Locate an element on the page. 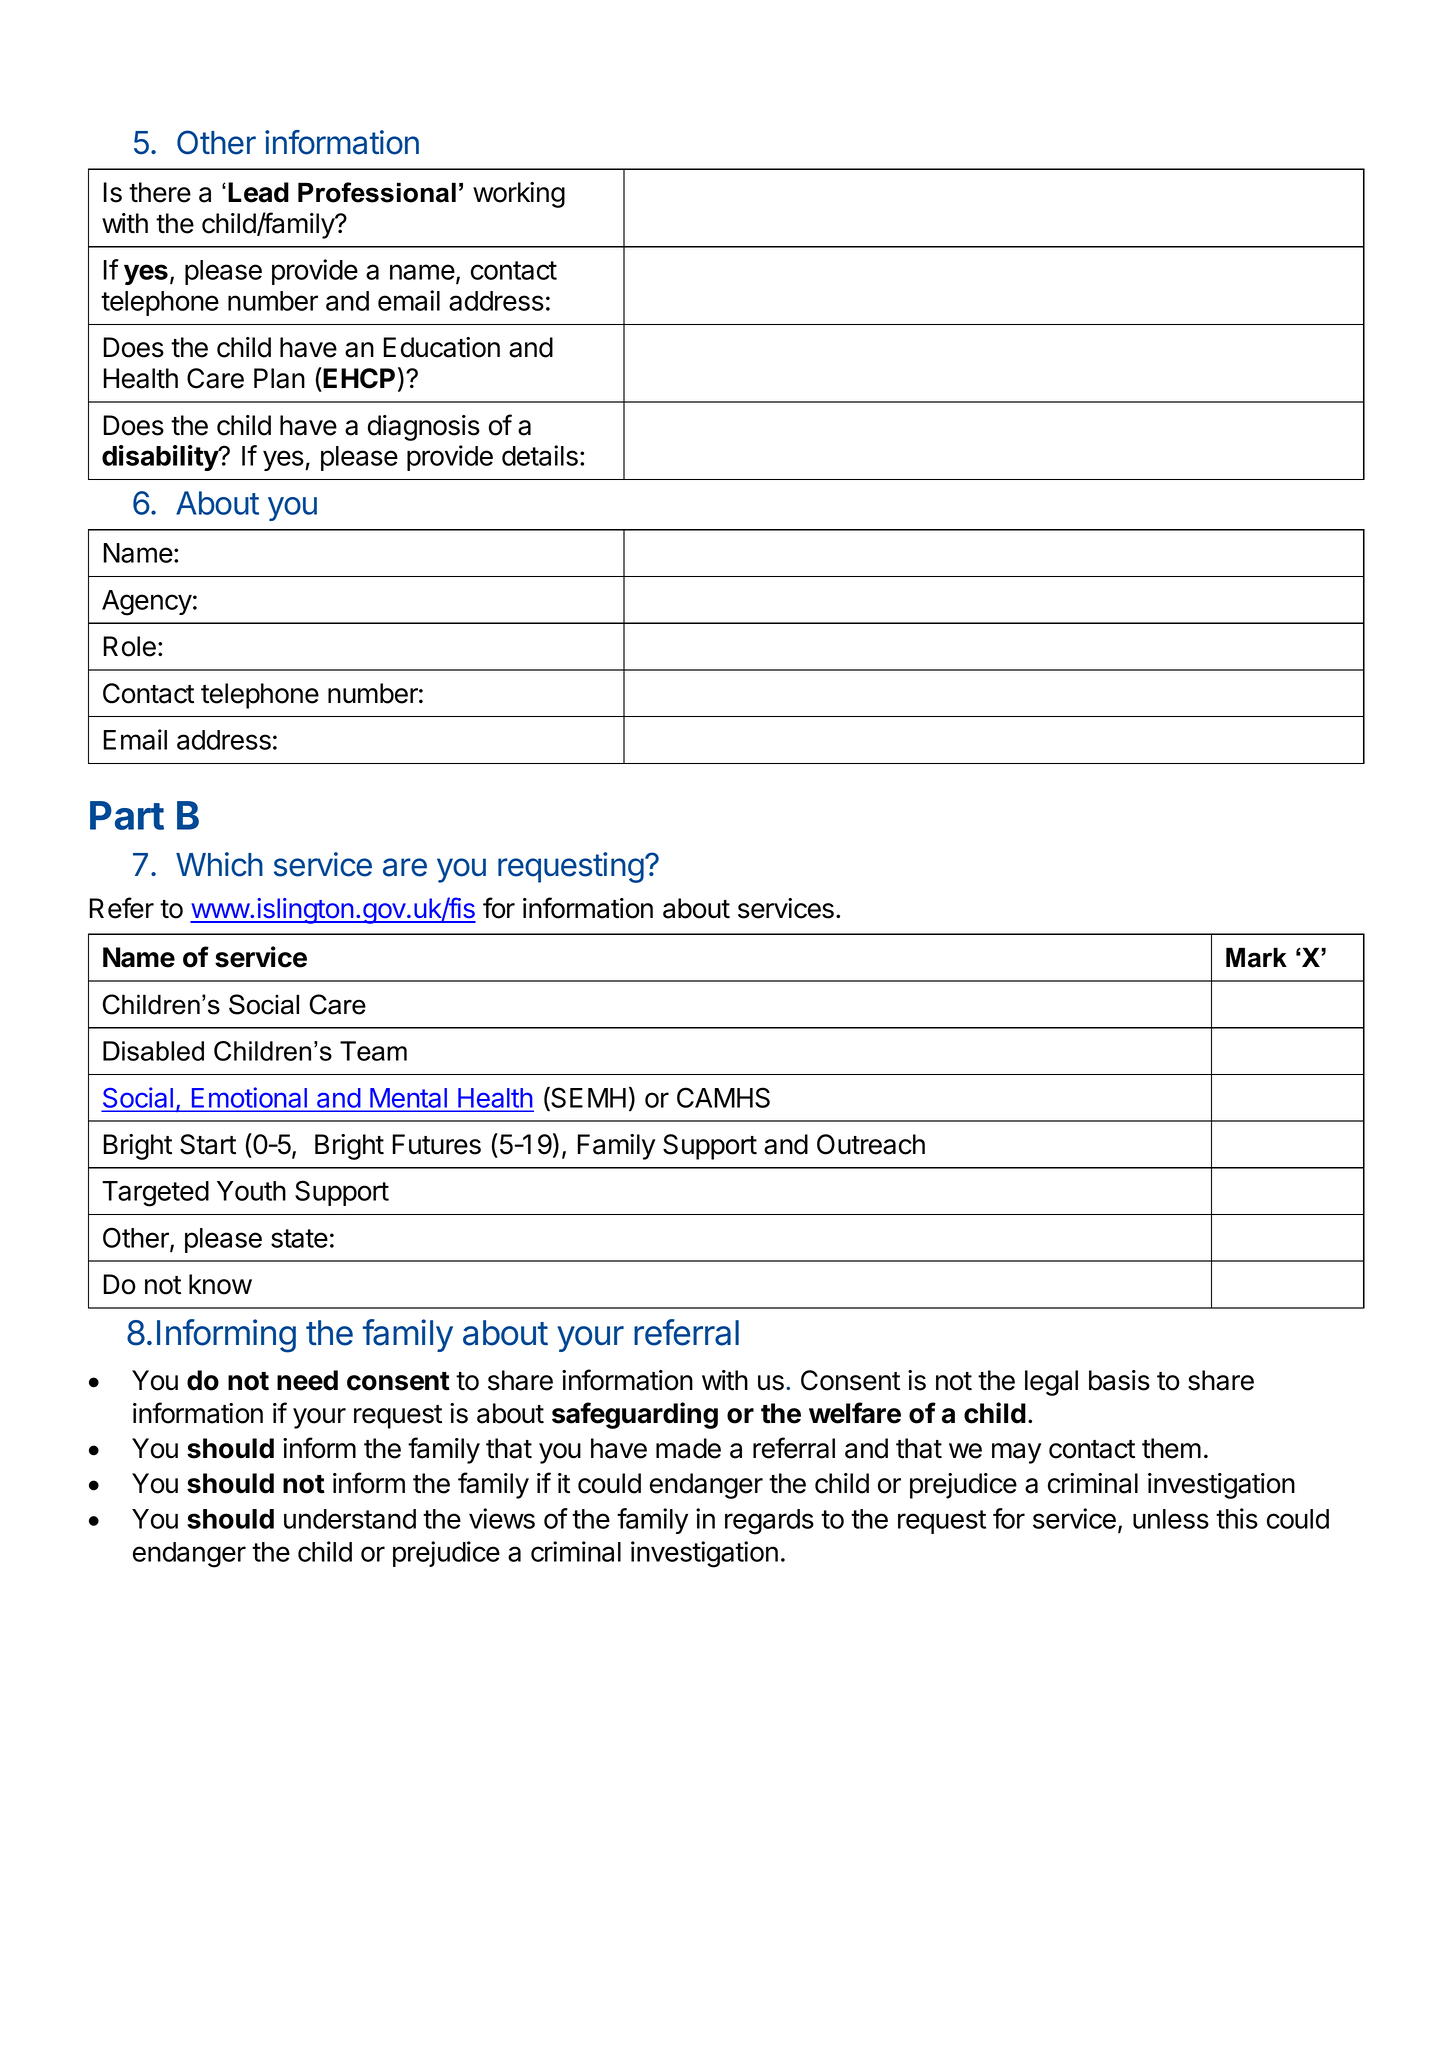 The width and height of the document is (1452, 2053). Role is located at coordinates (130, 646).
